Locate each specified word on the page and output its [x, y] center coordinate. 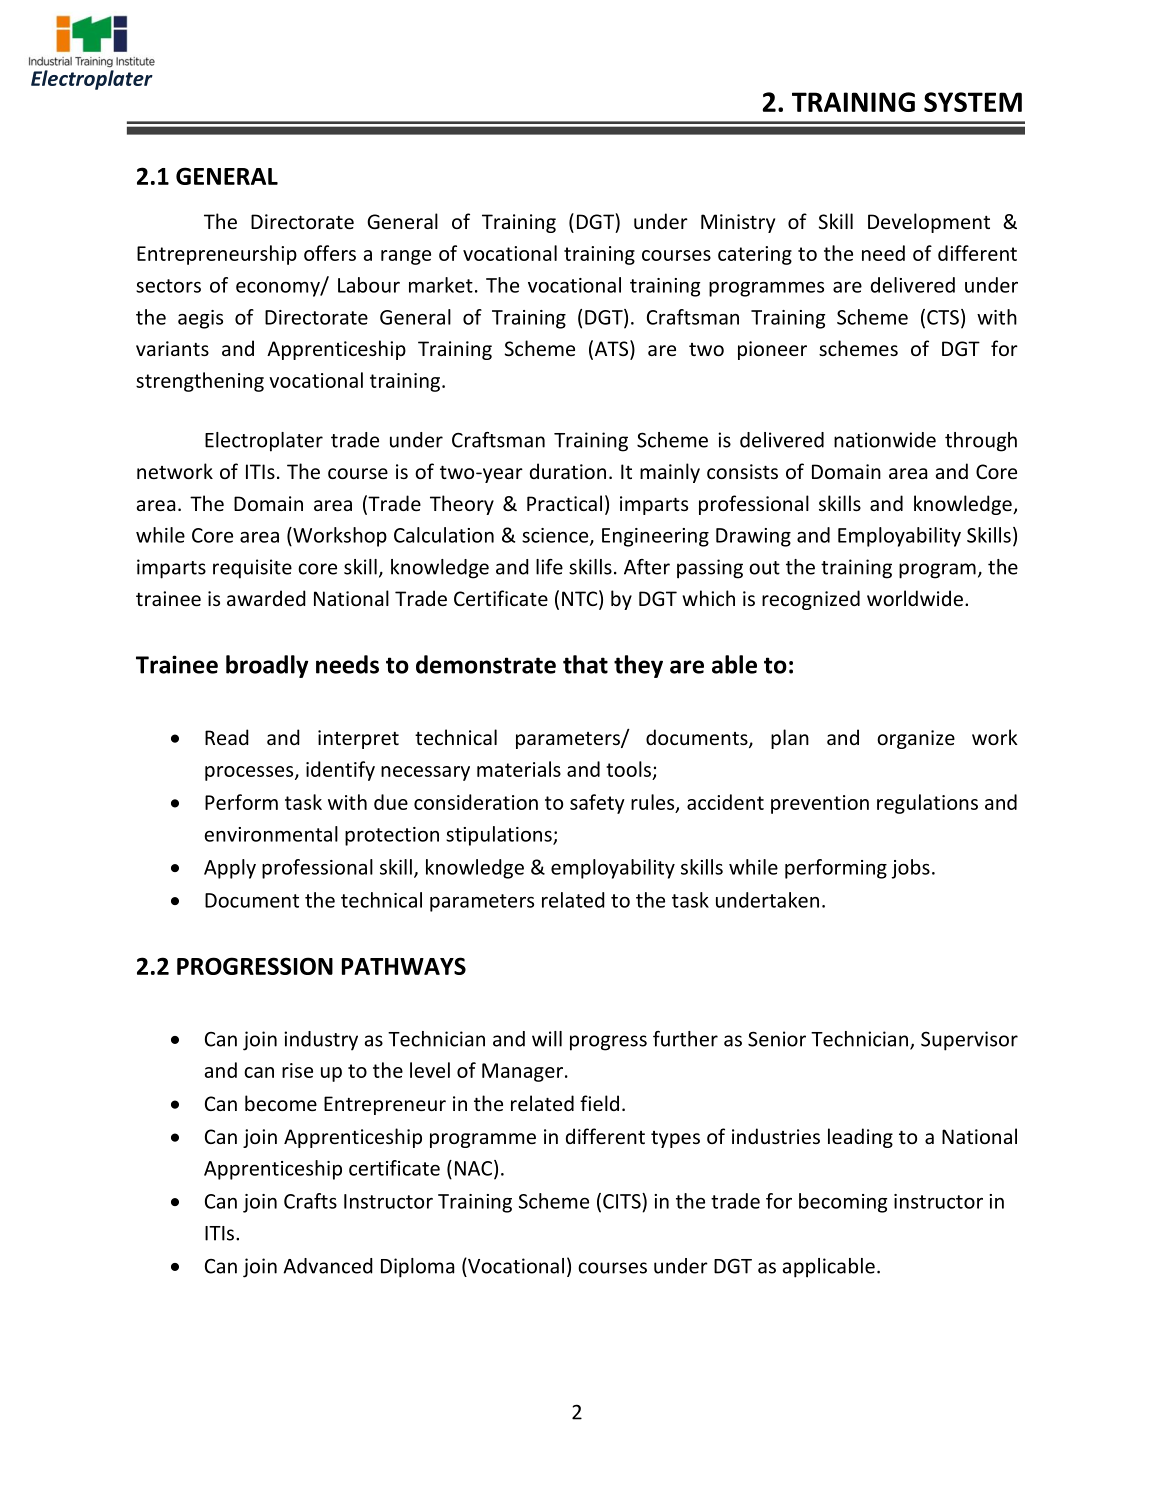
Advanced [328, 1266]
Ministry [738, 223]
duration [568, 471]
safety [597, 804]
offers [330, 253]
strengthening [200, 382]
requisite [252, 569]
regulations [927, 804]
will [547, 1039]
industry [321, 1041]
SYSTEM [973, 102]
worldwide [915, 598]
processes [250, 773]
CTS [943, 317]
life [549, 567]
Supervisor [969, 1041]
